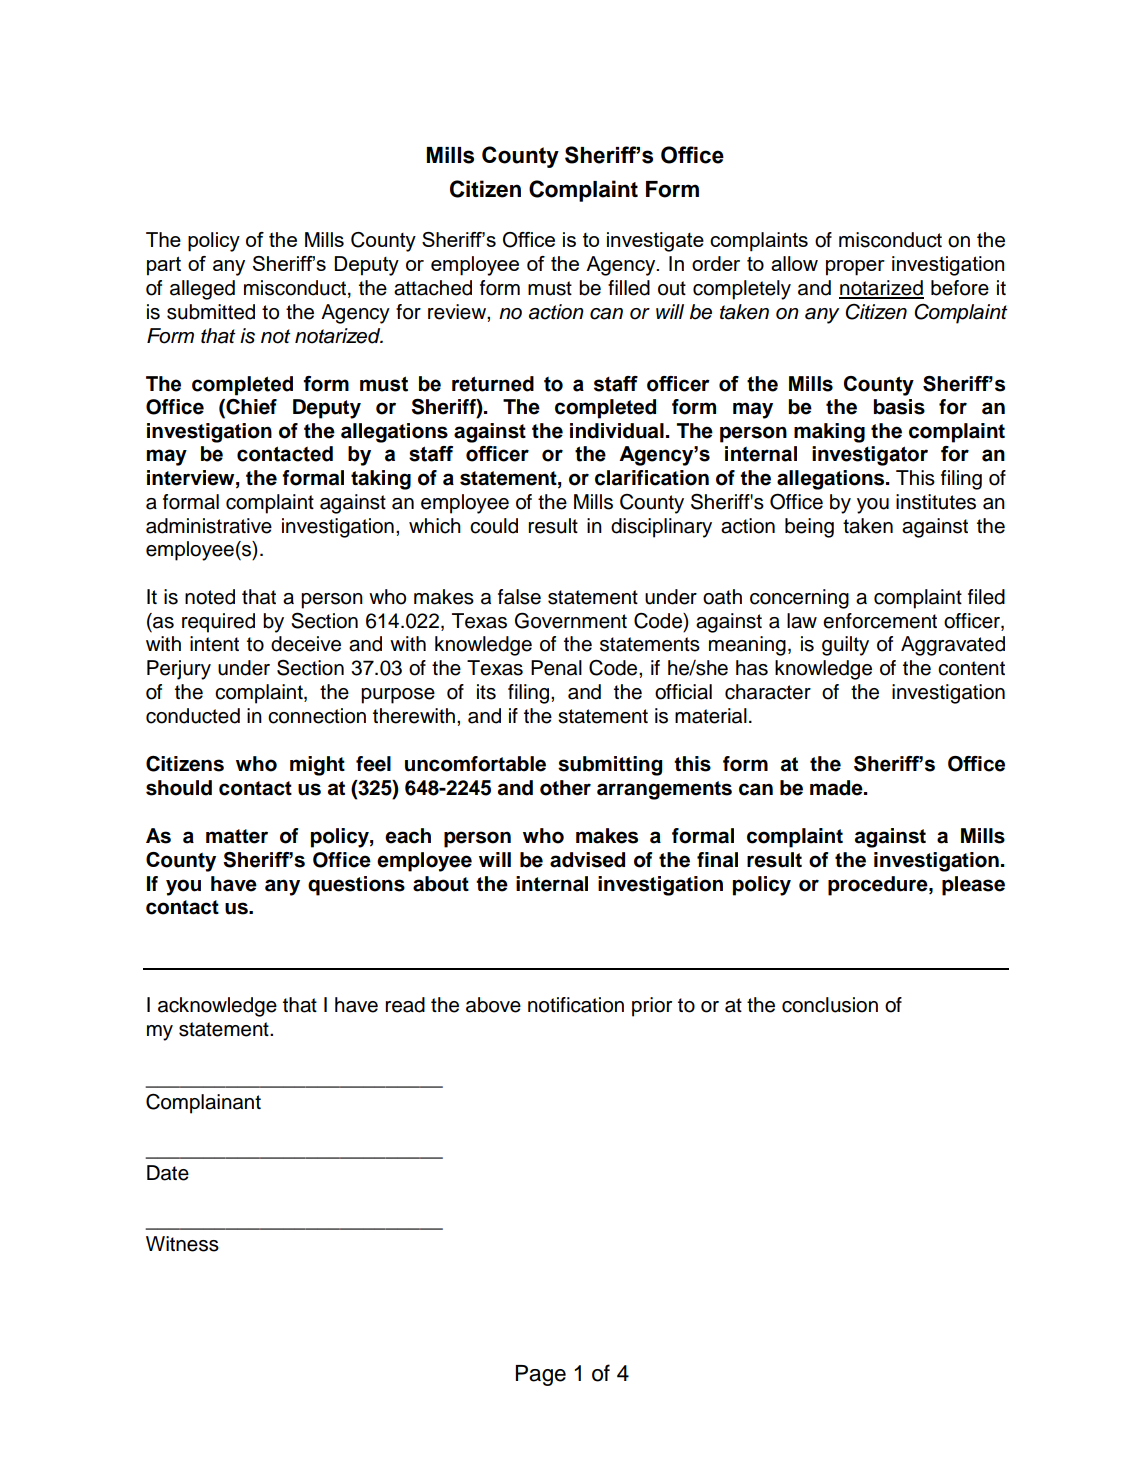 This screenshot has width=1143, height=1479. Describe the element at coordinates (830, 1005) in the screenshot. I see `conclusion` at that location.
